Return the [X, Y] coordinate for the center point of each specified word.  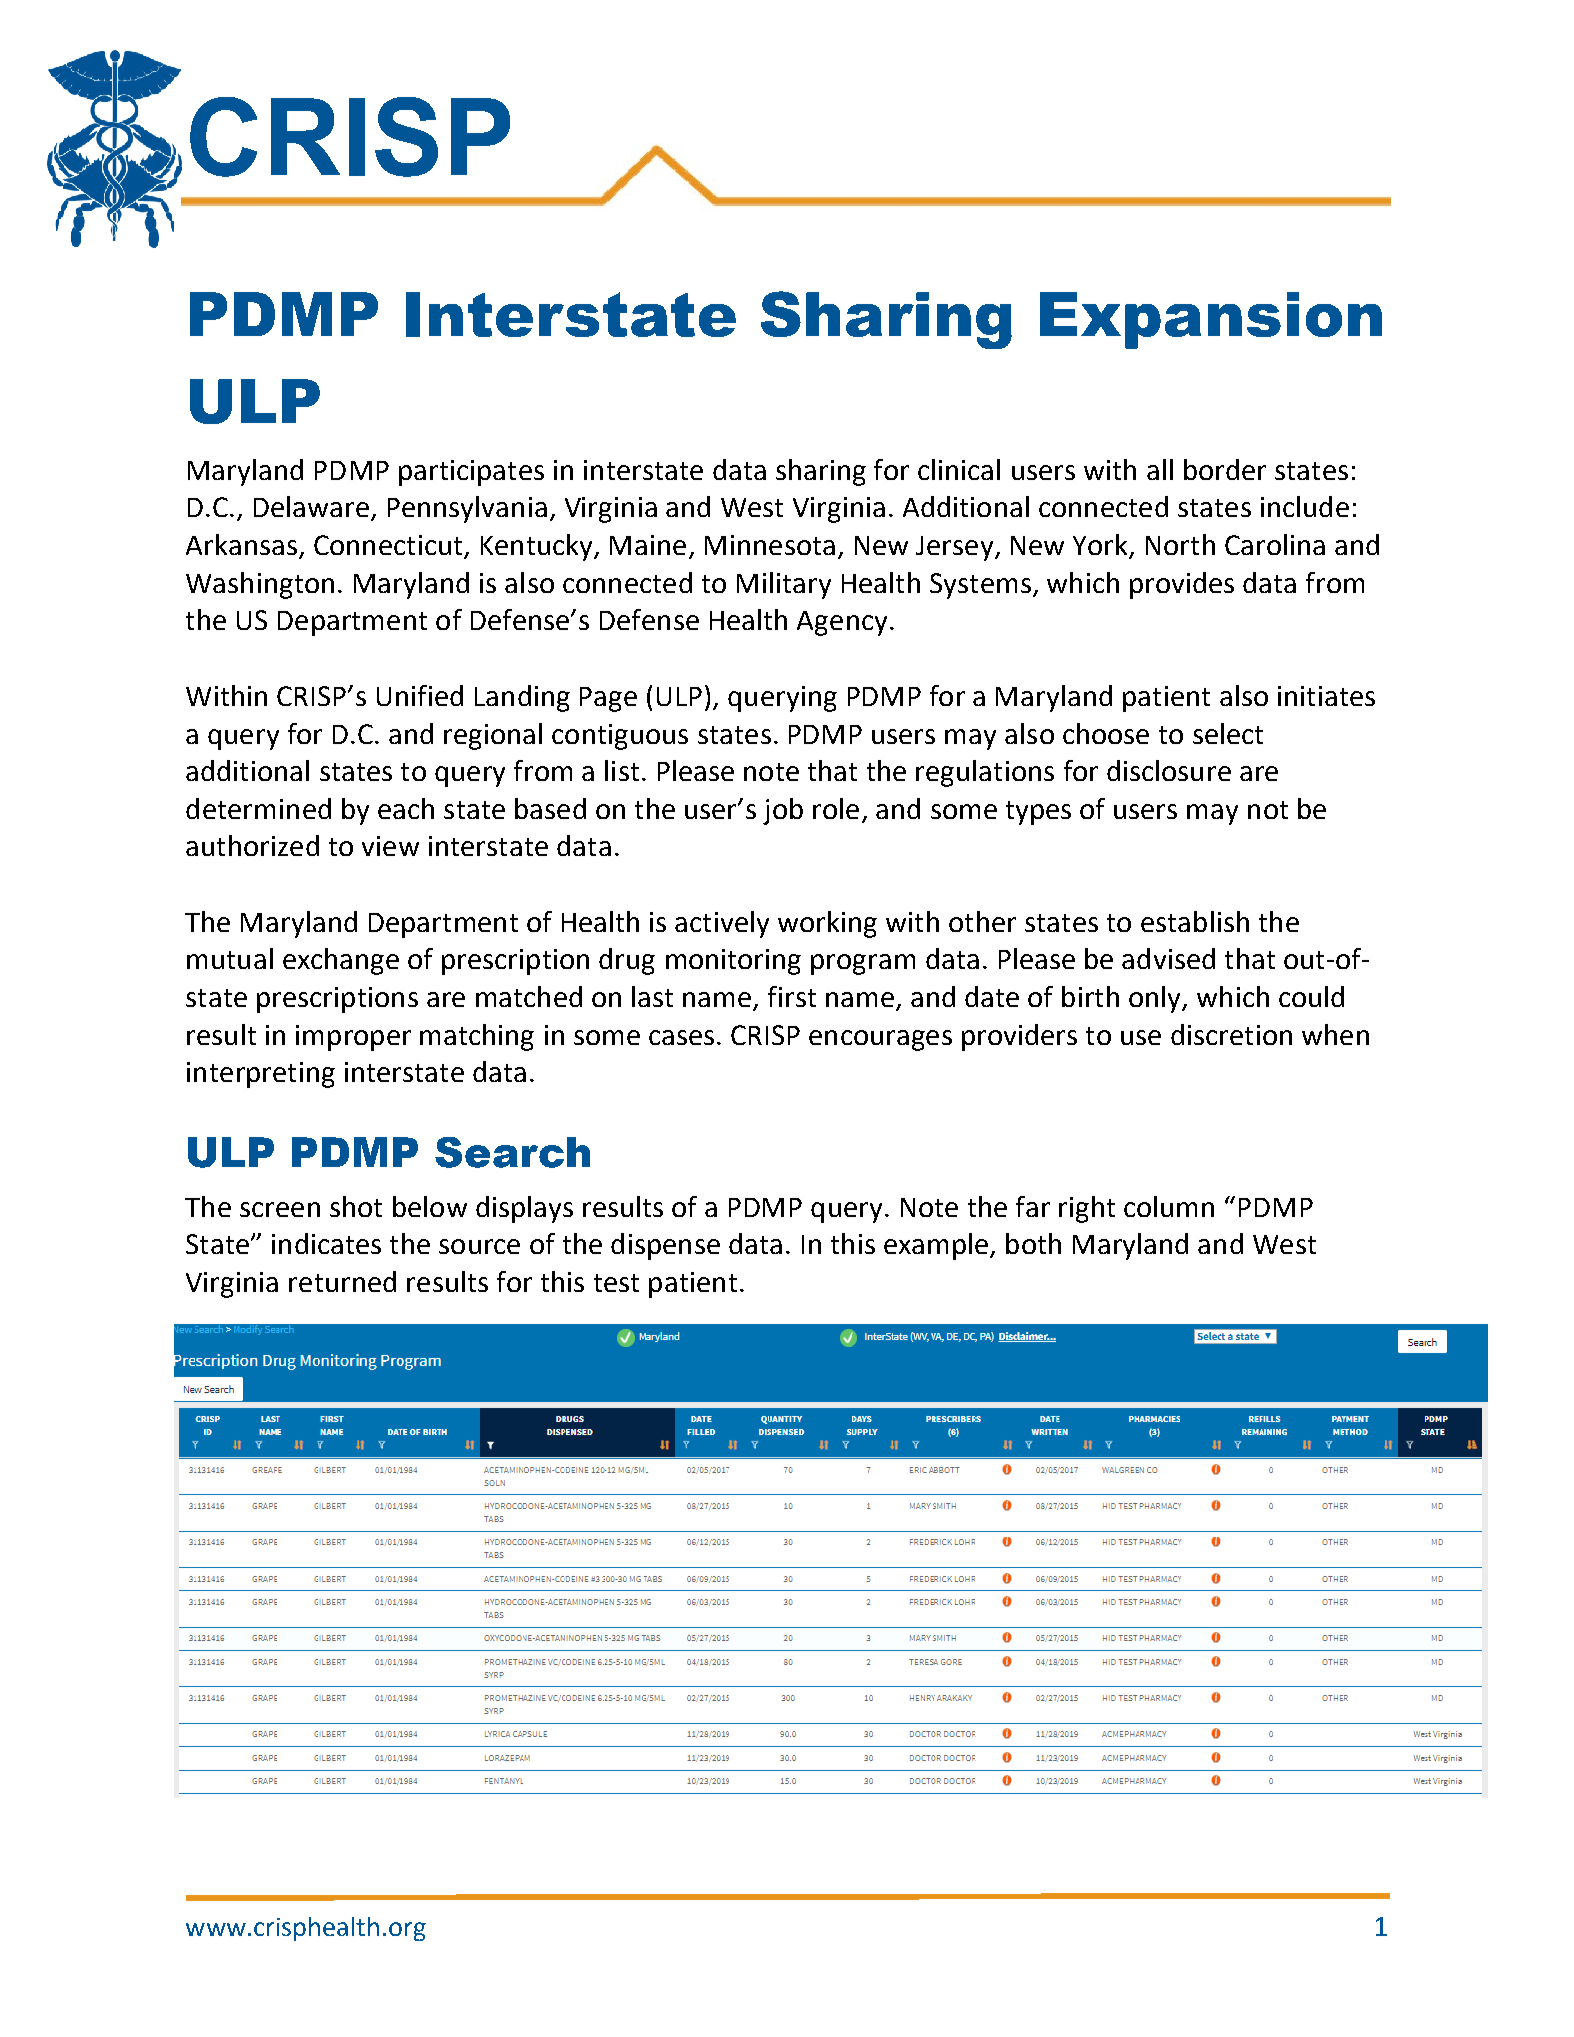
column [1169, 1206]
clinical [959, 469]
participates [471, 473]
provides [1182, 585]
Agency [842, 623]
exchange [341, 961]
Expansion [1211, 320]
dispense [665, 1246]
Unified [420, 695]
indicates [326, 1243]
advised [1168, 958]
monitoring [733, 962]
